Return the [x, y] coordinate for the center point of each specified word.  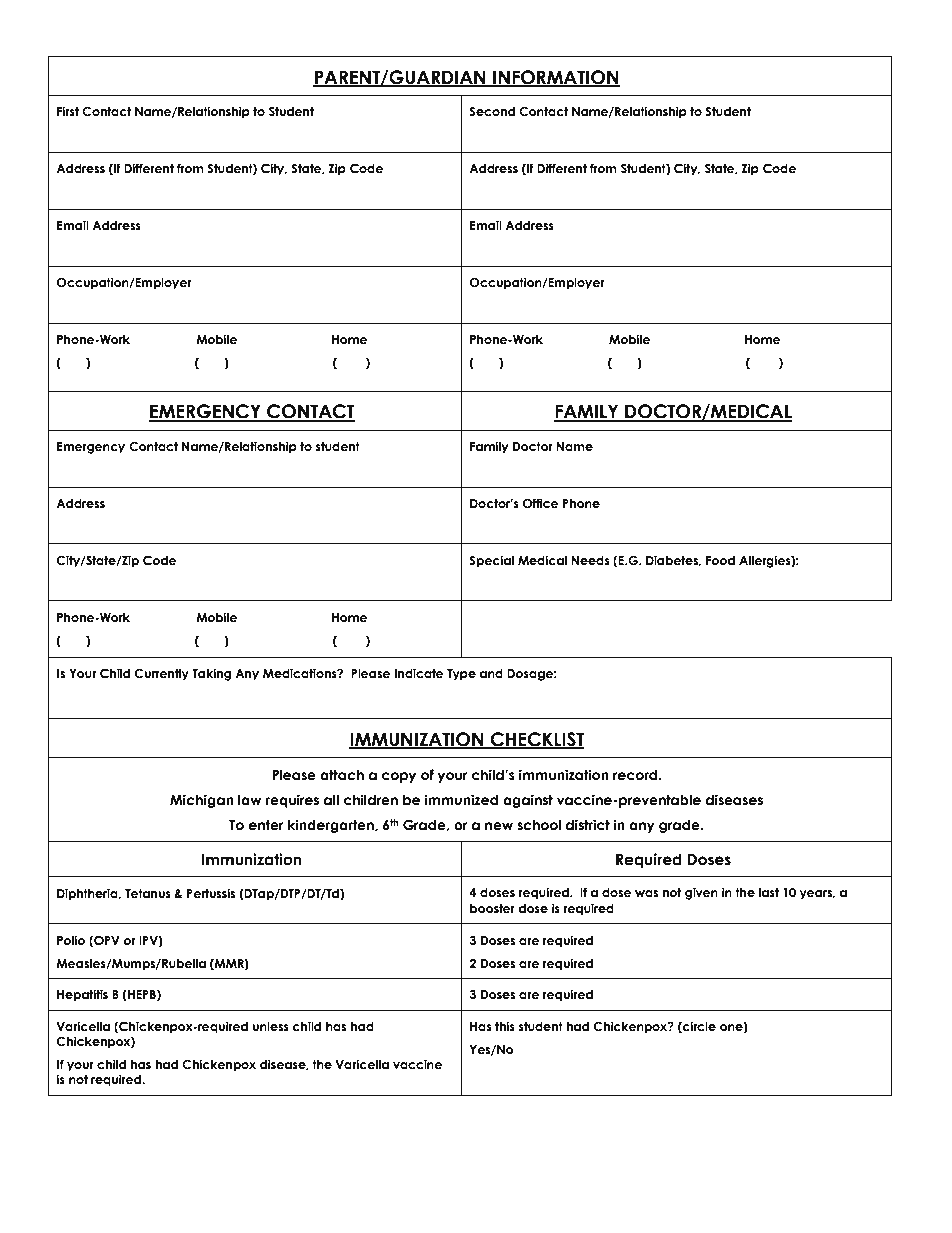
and [491, 673]
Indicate [419, 673]
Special [491, 561]
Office [541, 503]
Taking [212, 674]
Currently [161, 675]
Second [492, 111]
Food [720, 560]
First [68, 111]
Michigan [202, 801]
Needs [590, 560]
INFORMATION [555, 78]
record [636, 775]
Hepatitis [82, 995]
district [588, 825]
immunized [461, 800]
